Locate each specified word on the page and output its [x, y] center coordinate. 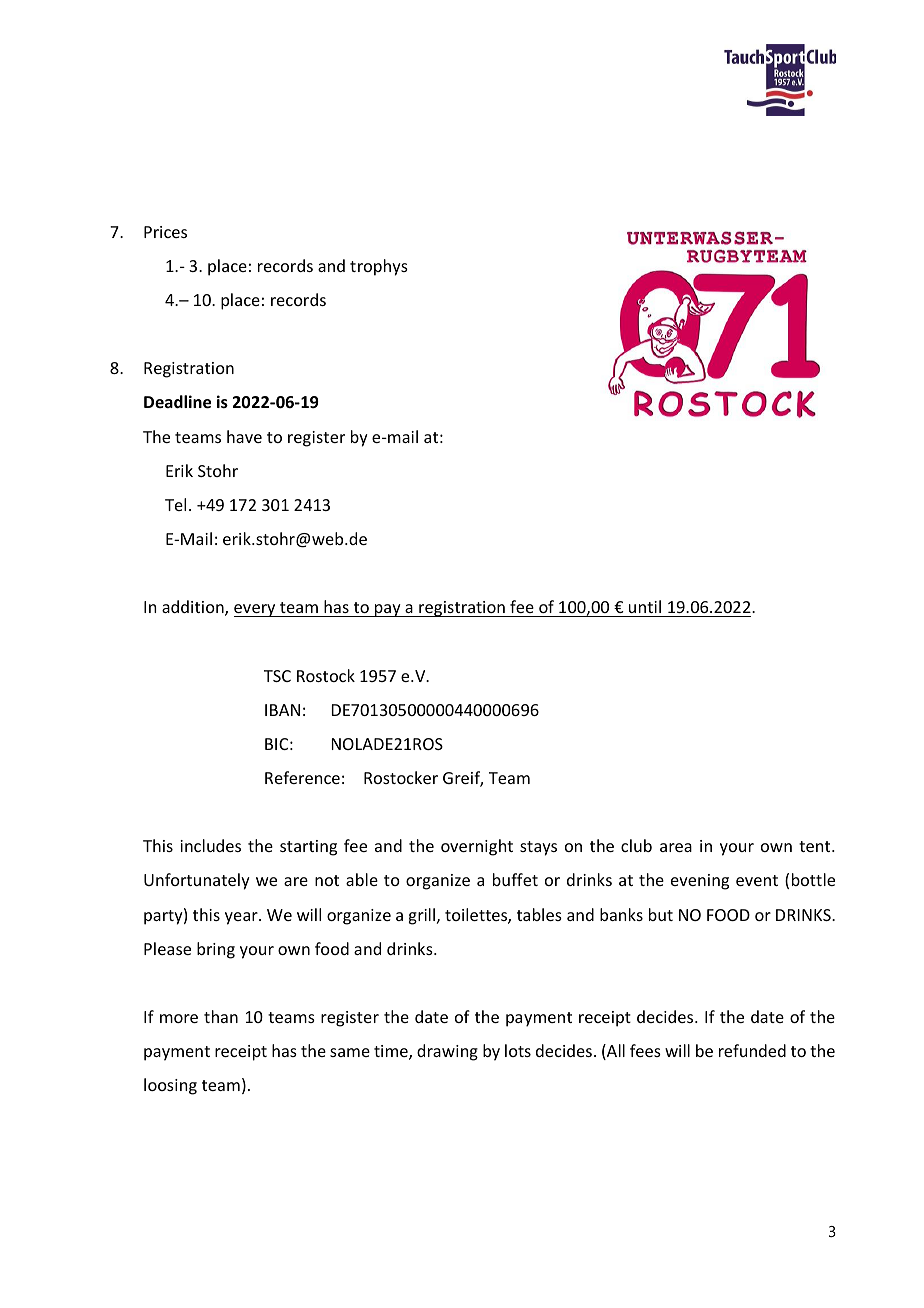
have [244, 436]
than [221, 1016]
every [256, 610]
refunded [752, 1050]
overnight [477, 847]
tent [816, 846]
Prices [165, 232]
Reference [302, 777]
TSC [277, 676]
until [645, 608]
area [676, 847]
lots [518, 1050]
